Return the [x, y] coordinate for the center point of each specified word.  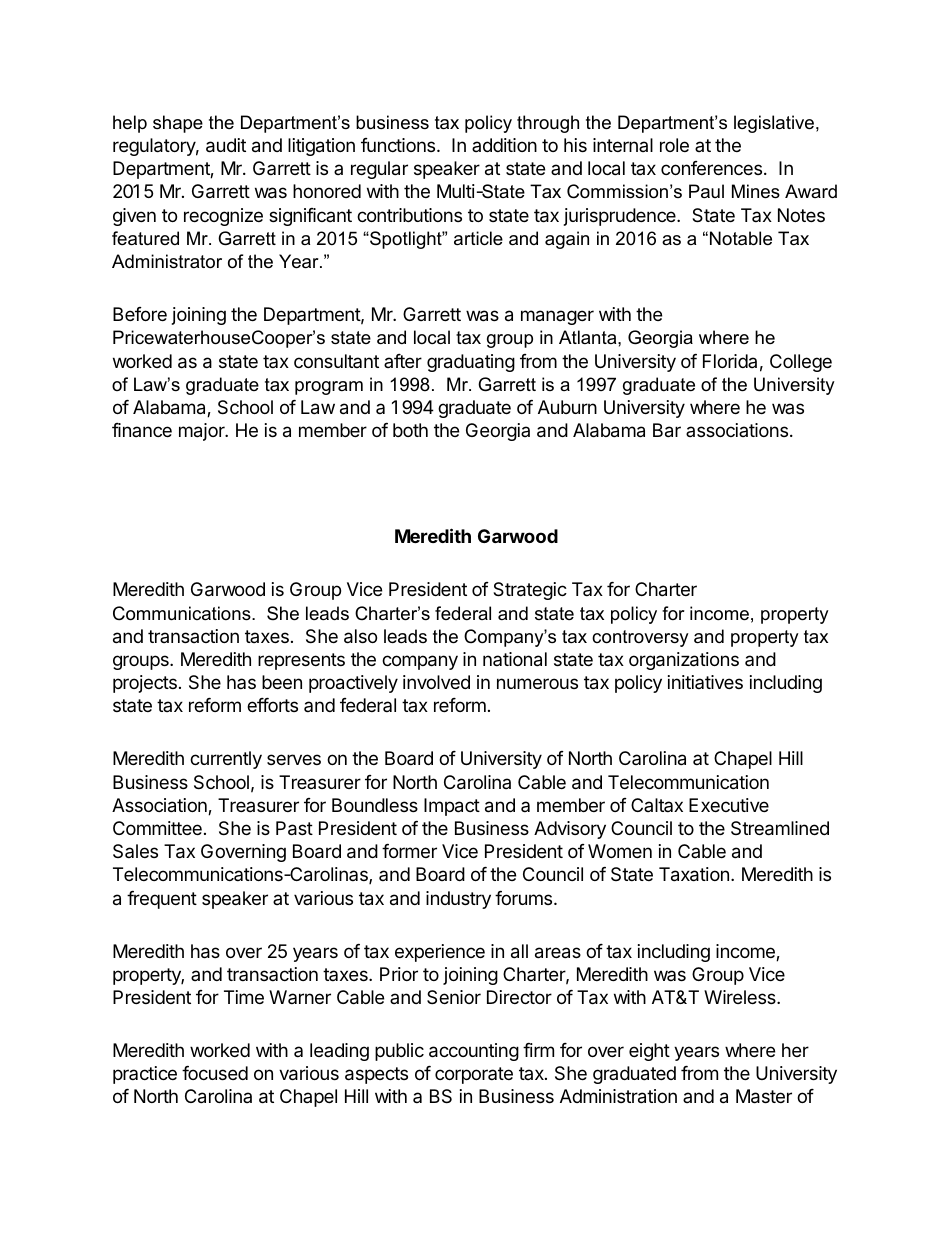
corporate [474, 1075]
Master [764, 1096]
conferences [711, 168]
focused [215, 1073]
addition [504, 145]
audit [226, 145]
